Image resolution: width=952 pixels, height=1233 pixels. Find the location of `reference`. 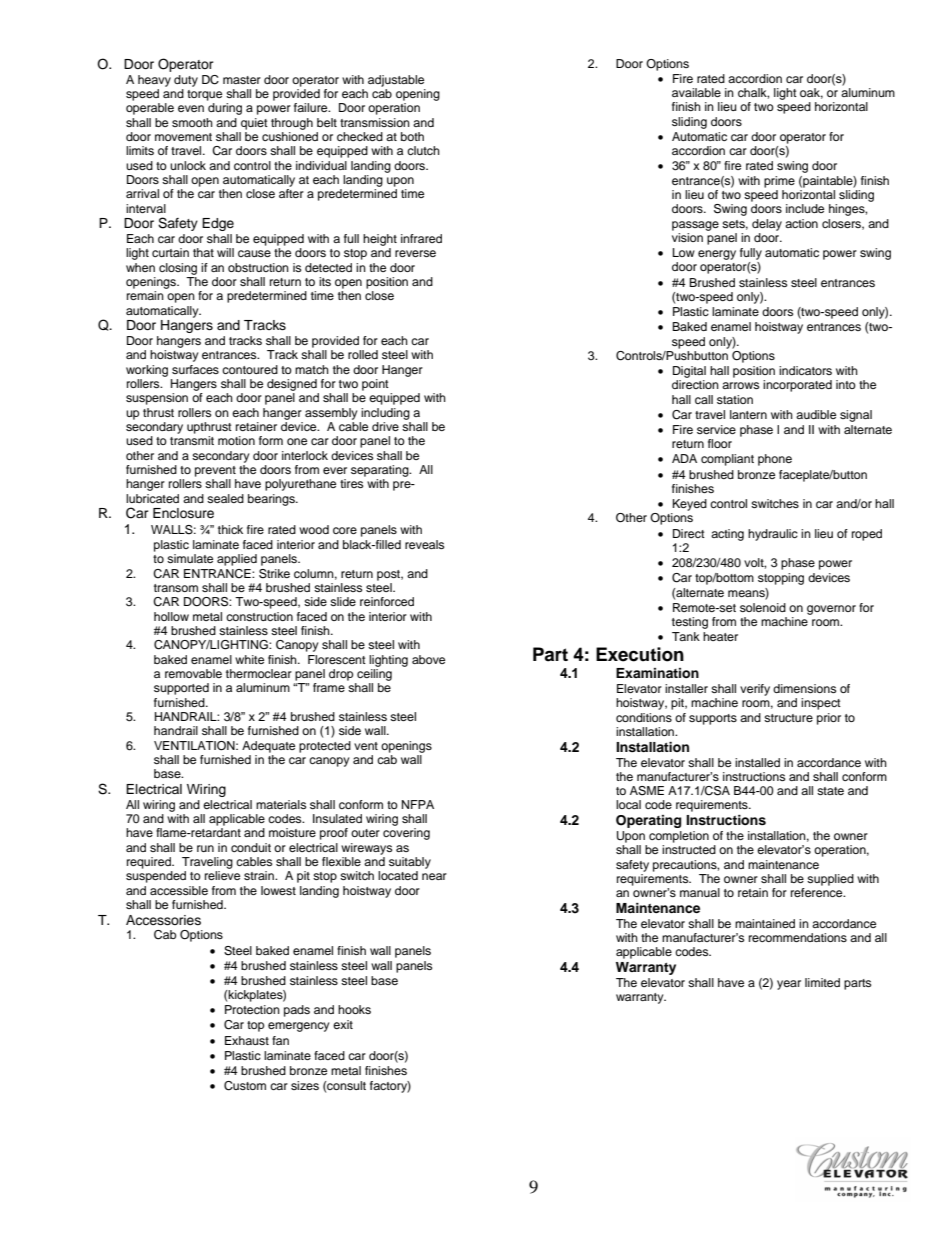

reference is located at coordinates (818, 892).
